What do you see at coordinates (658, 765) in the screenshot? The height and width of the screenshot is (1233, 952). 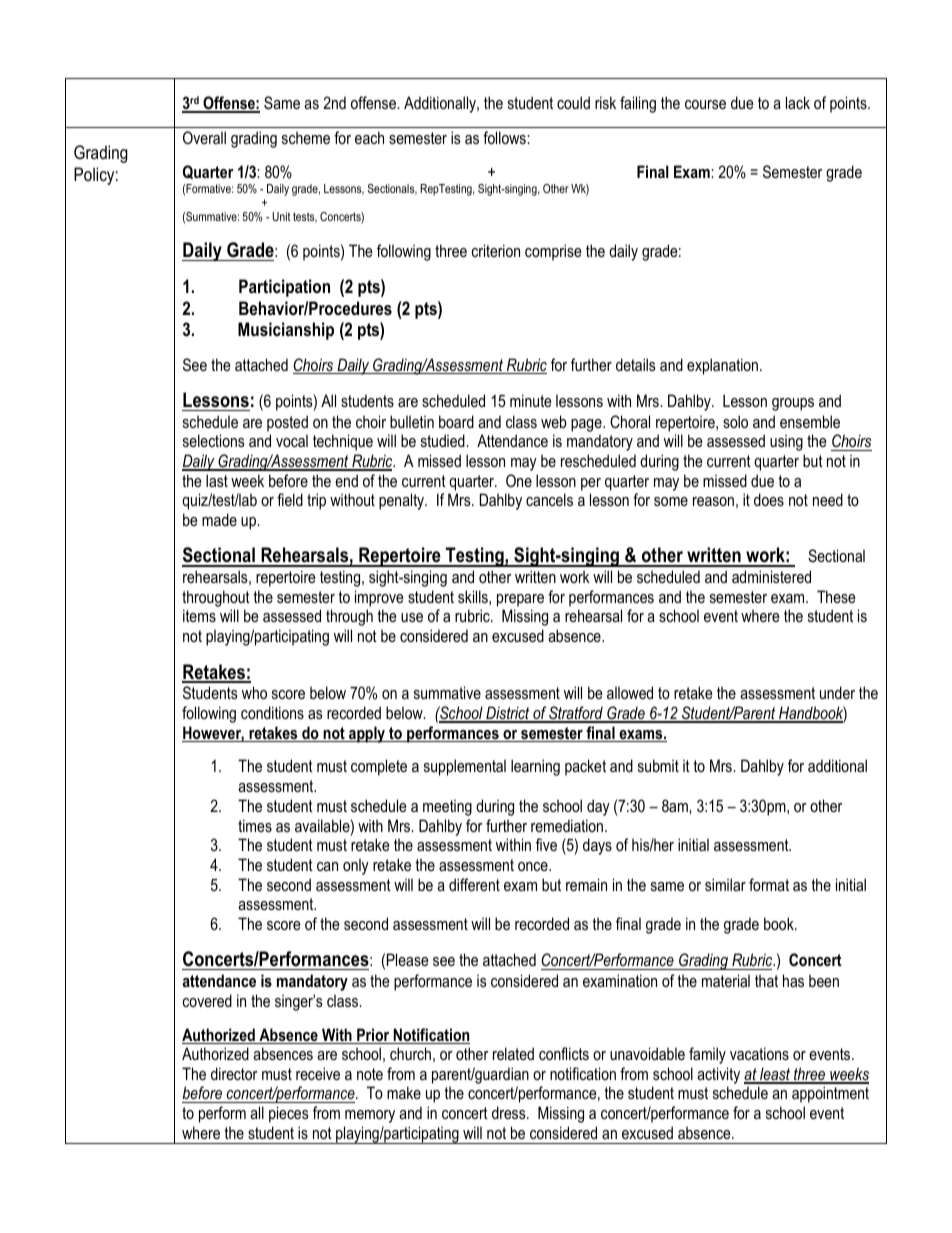 I see `submit` at bounding box center [658, 765].
